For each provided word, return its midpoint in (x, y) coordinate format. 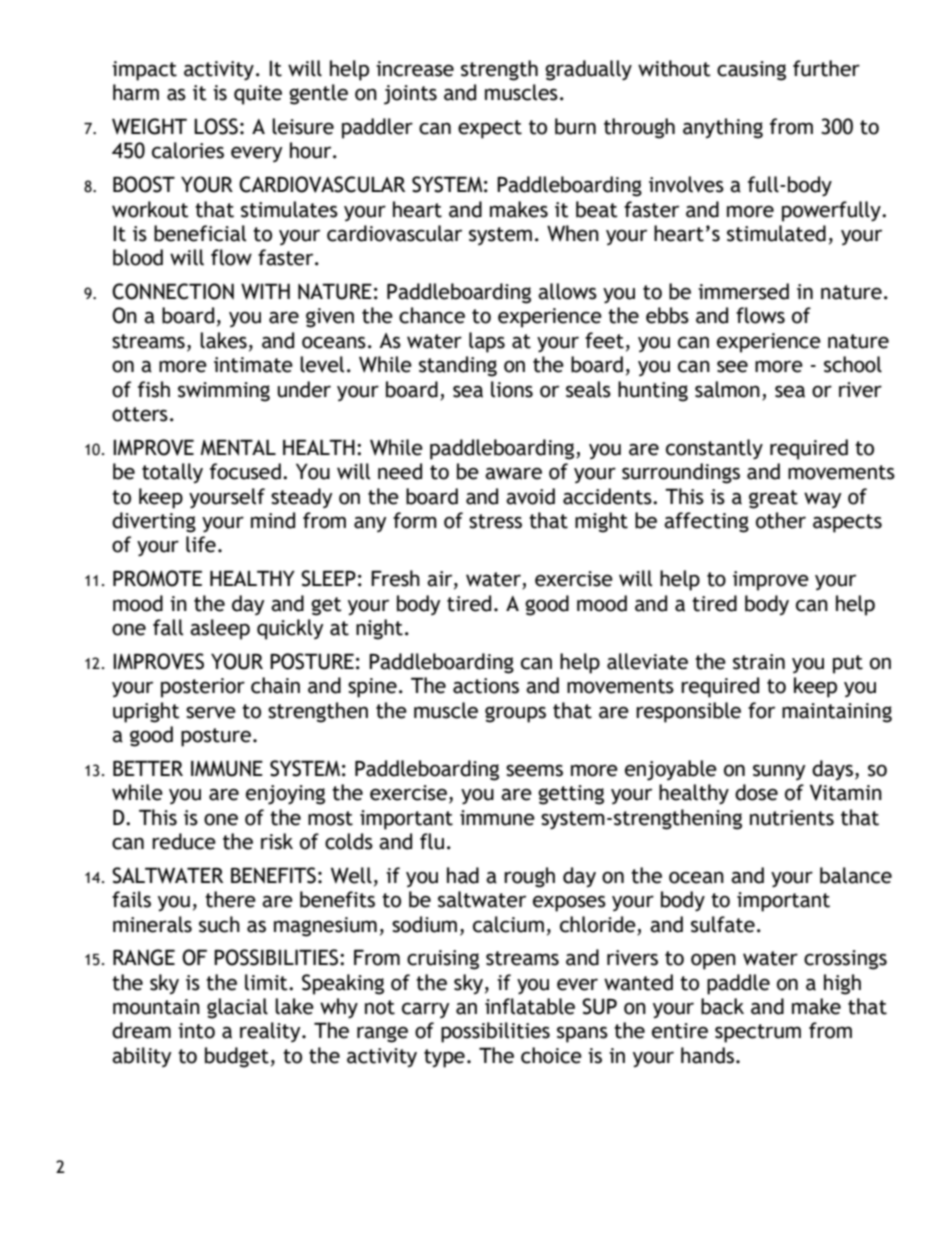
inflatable (530, 1006)
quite (258, 95)
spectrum (758, 1033)
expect (490, 129)
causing (751, 71)
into (196, 1031)
